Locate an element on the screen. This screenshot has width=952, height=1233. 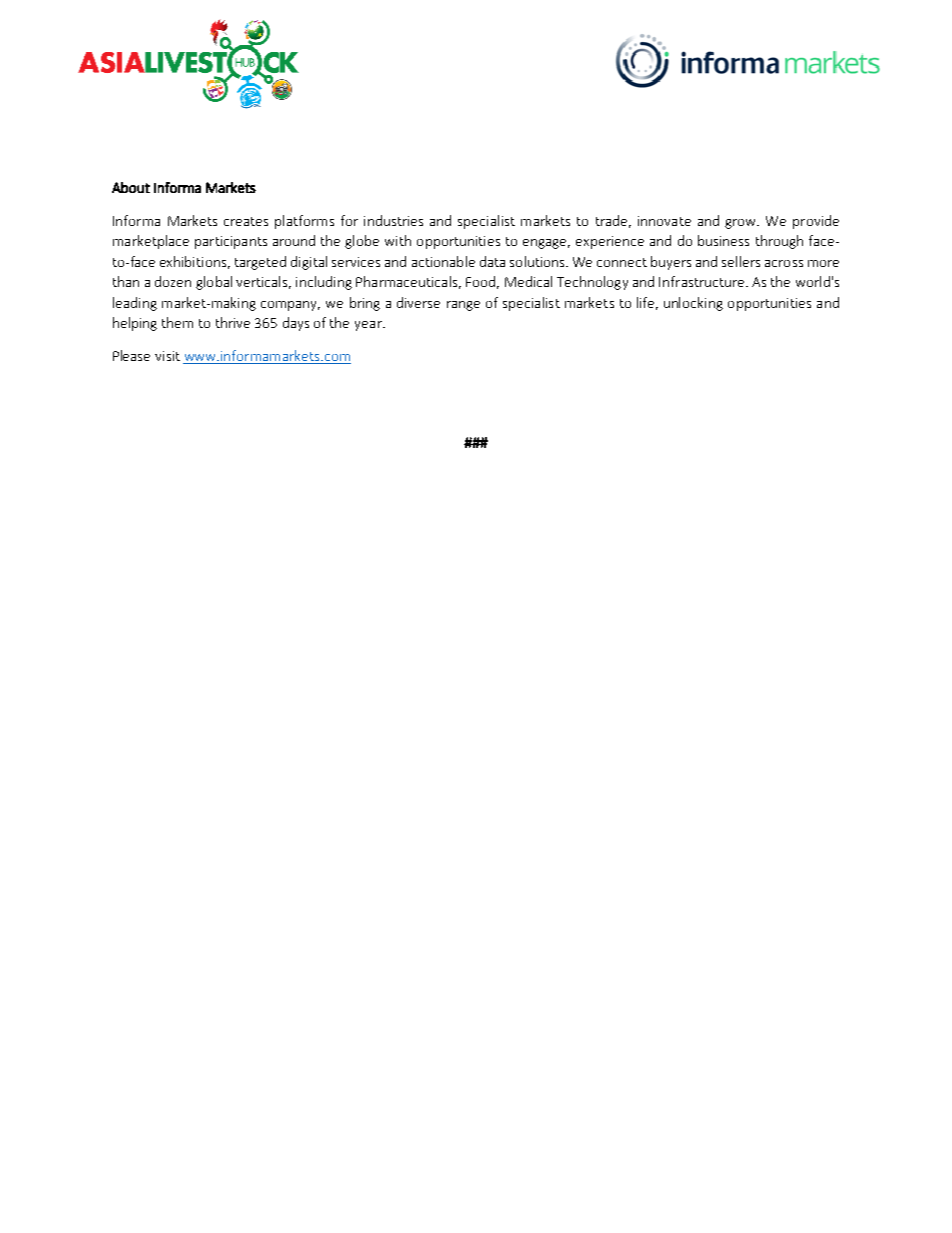
engage is located at coordinates (546, 244).
